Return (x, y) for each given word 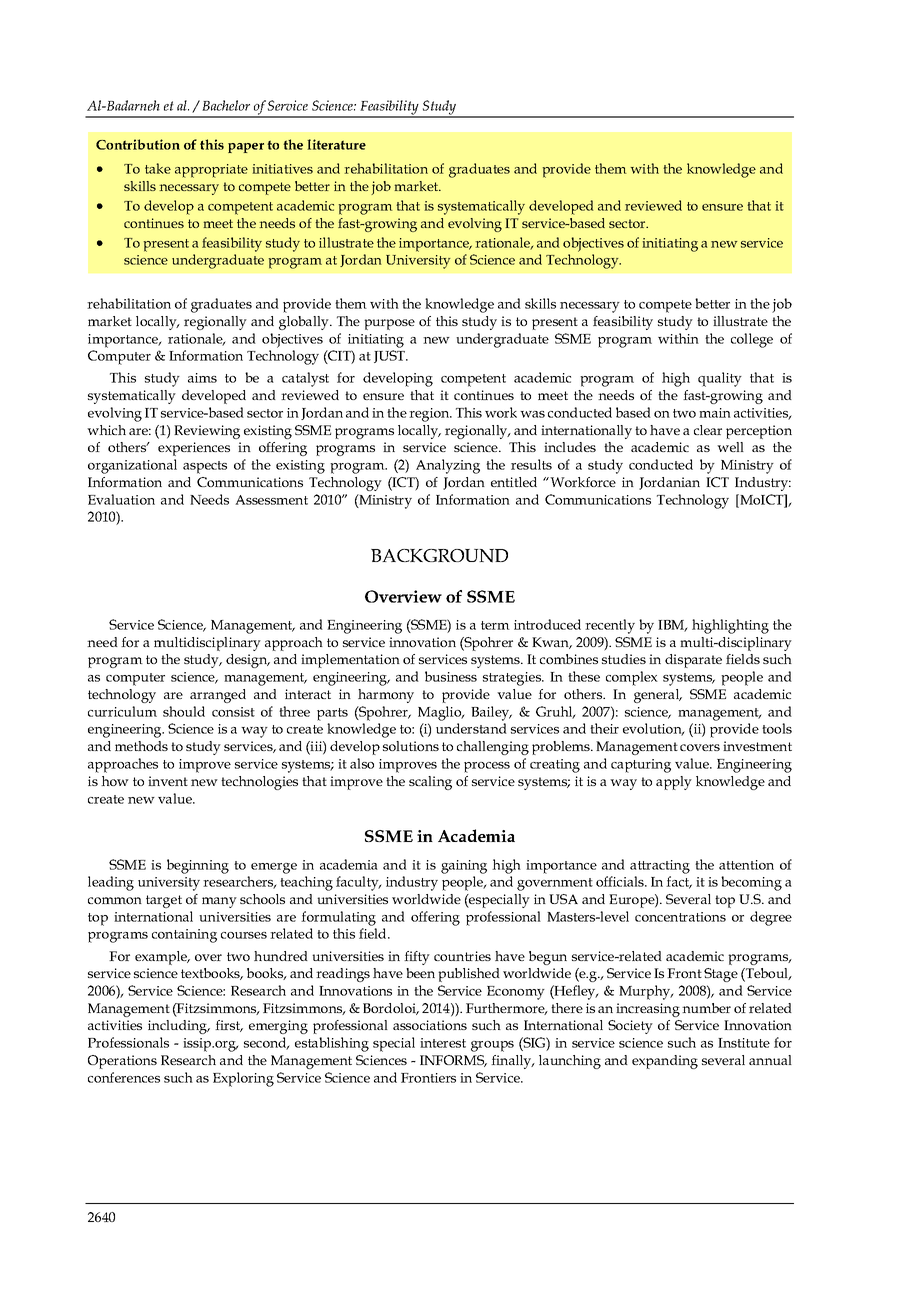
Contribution (138, 144)
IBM (672, 626)
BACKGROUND (439, 556)
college (752, 340)
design (248, 661)
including (179, 1027)
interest (443, 1043)
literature (336, 144)
